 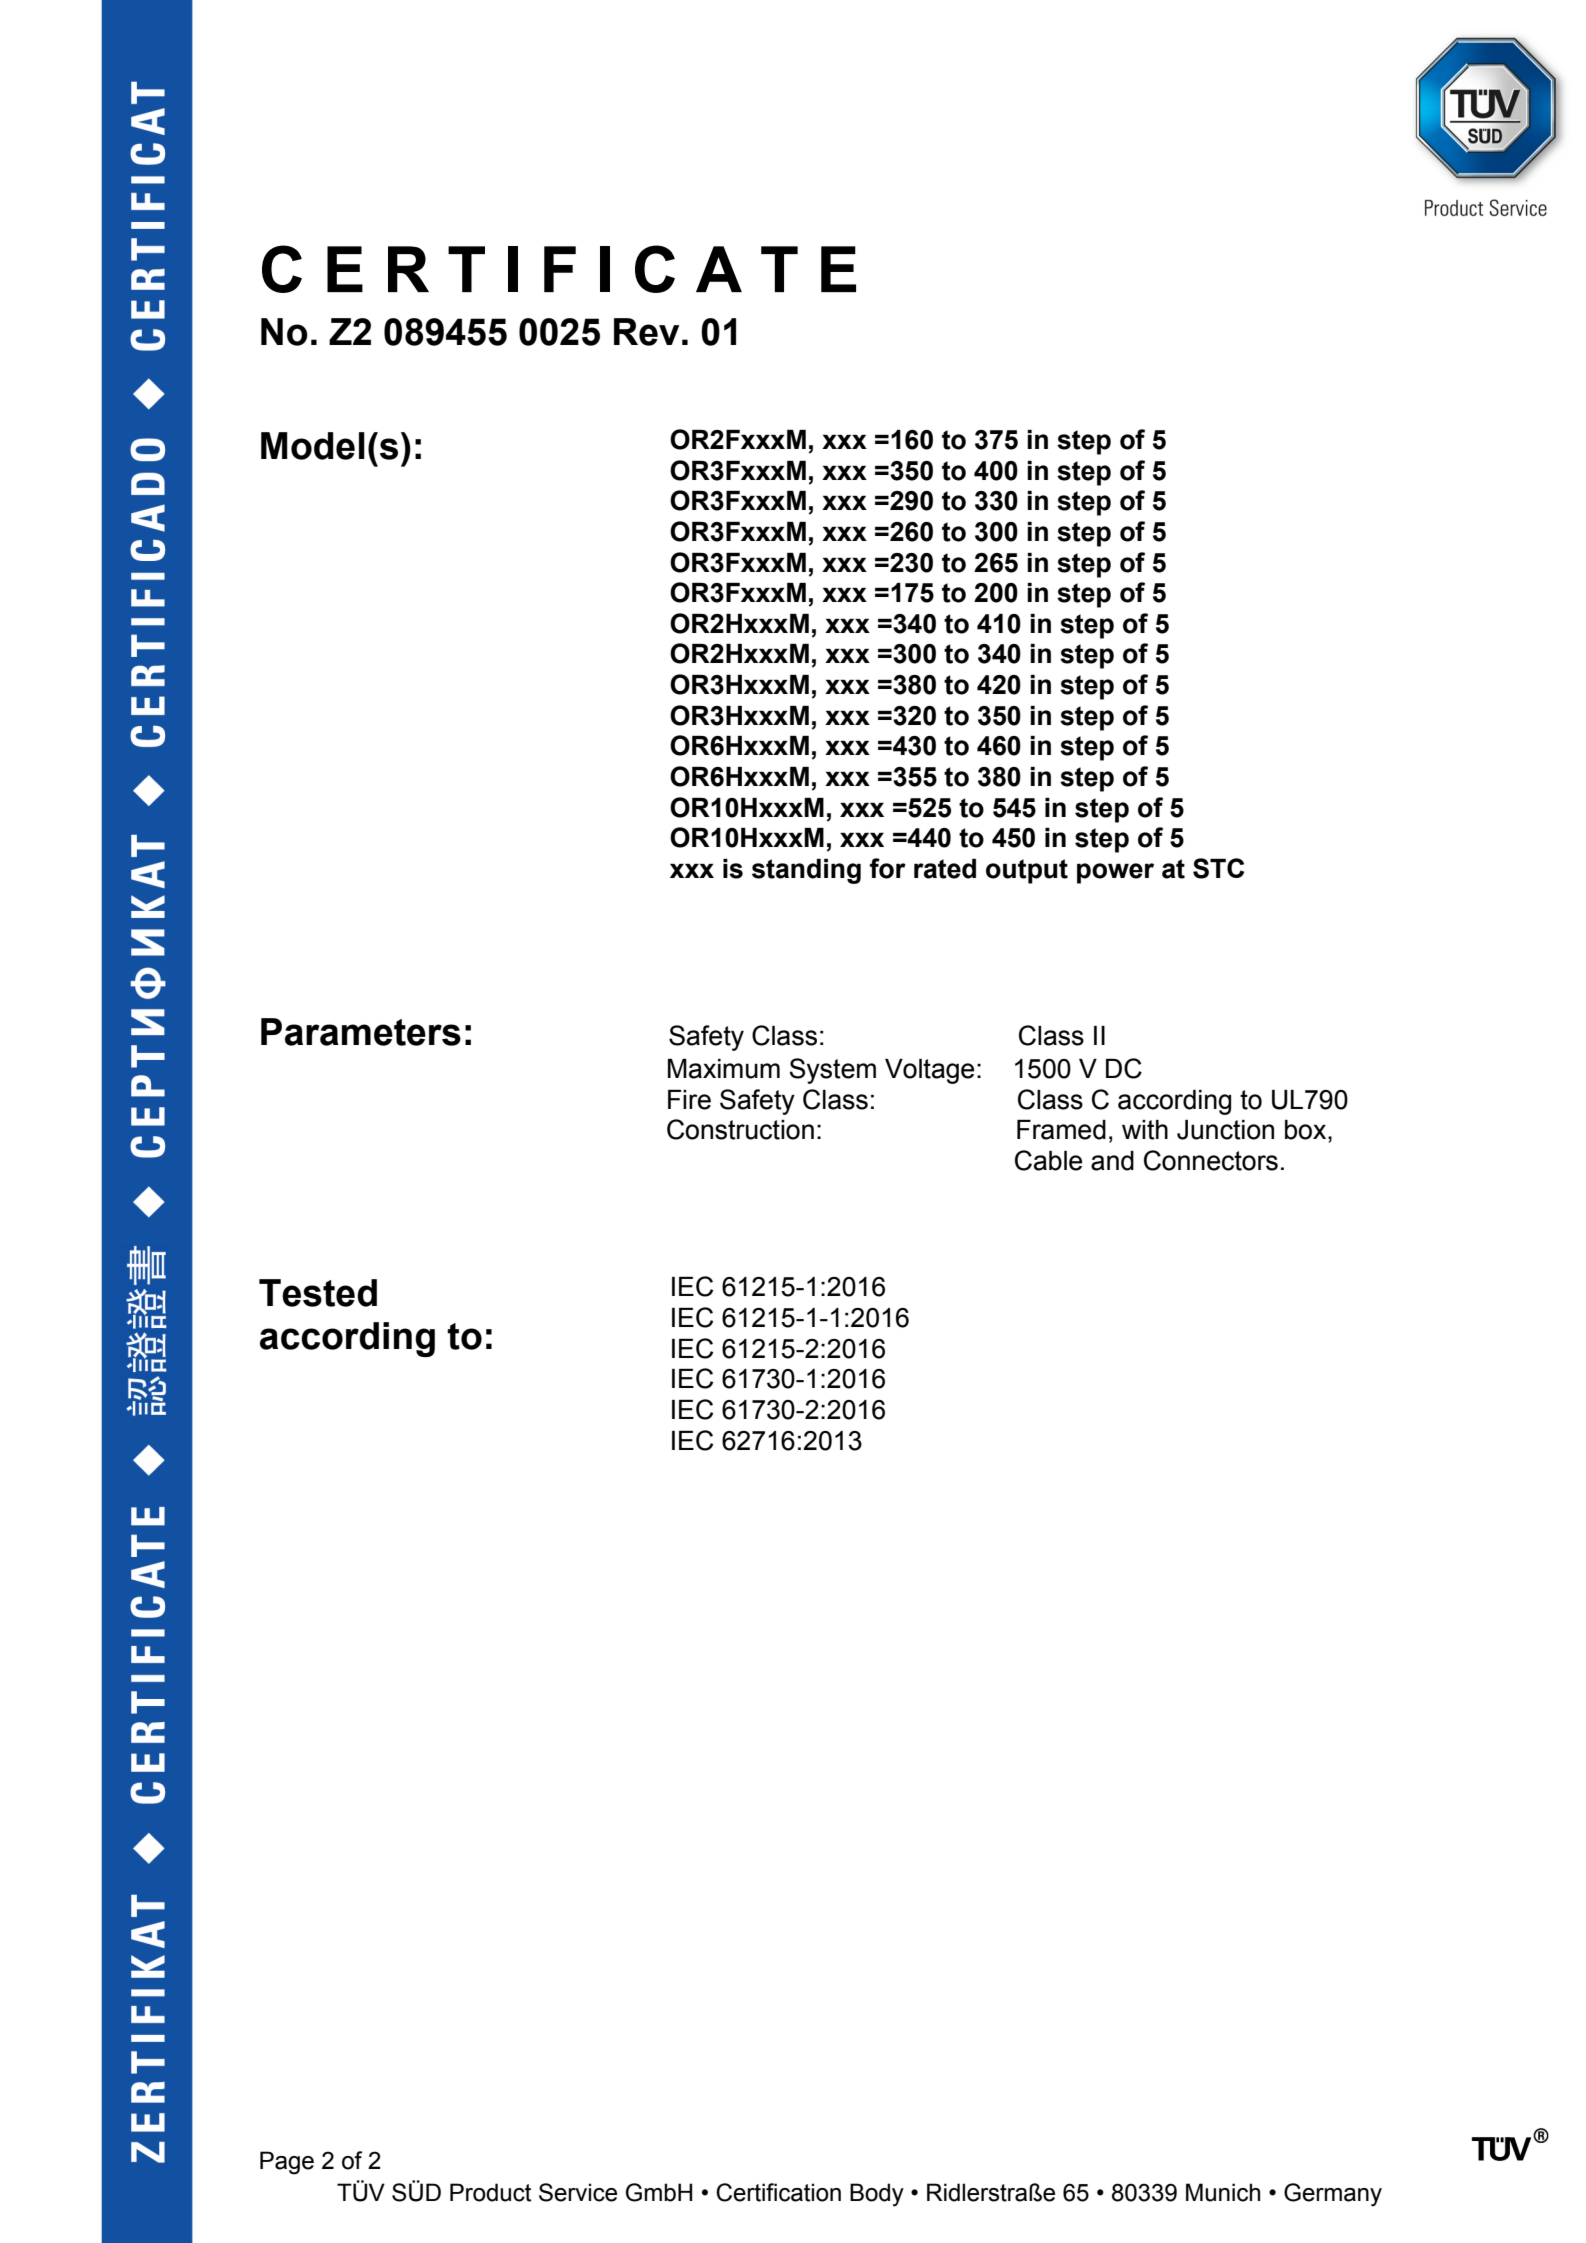 I want to click on Rev, so click(x=646, y=332).
